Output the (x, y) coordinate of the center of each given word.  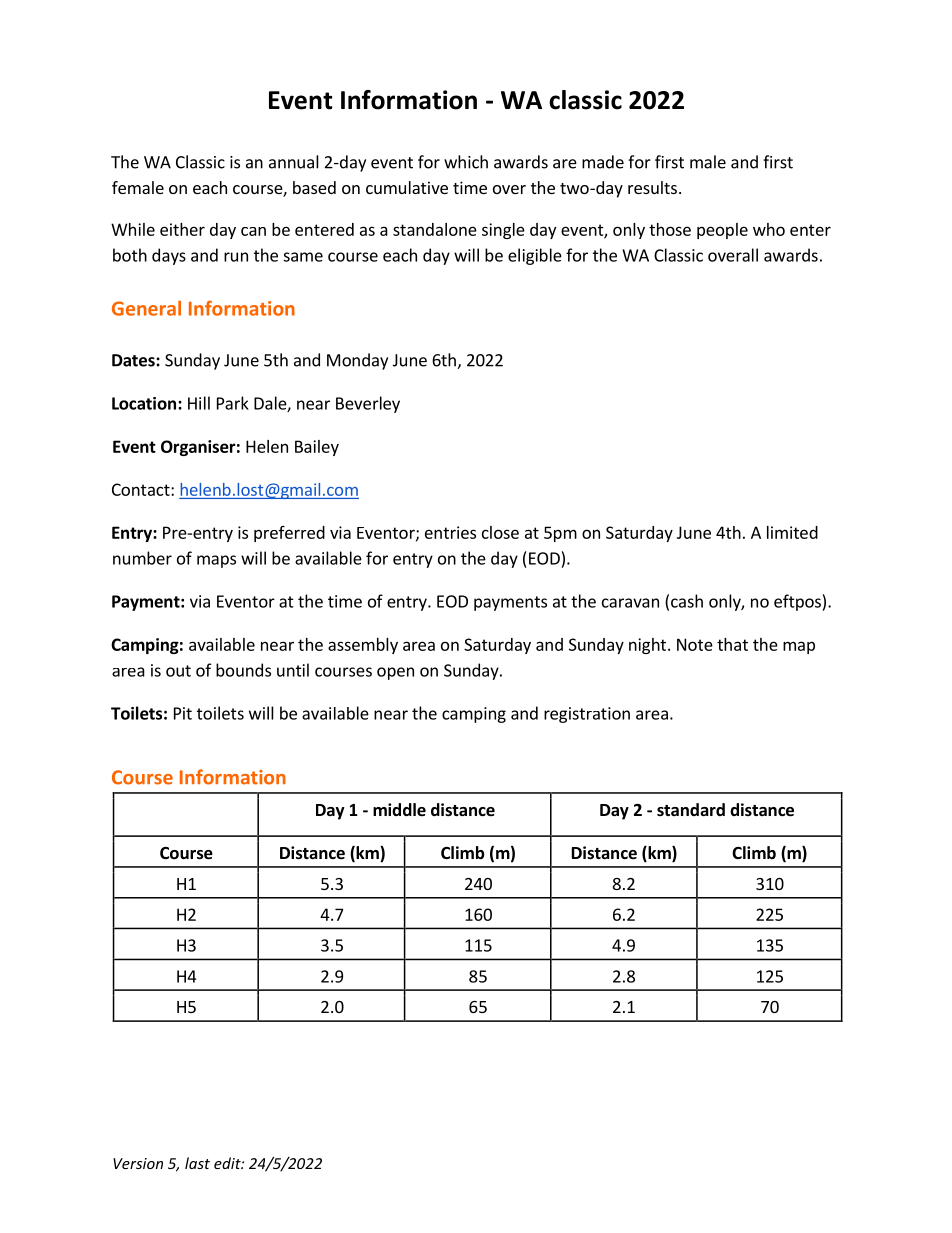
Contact (142, 489)
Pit (183, 713)
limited (792, 532)
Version (138, 1163)
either (182, 229)
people (722, 231)
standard (691, 809)
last (197, 1163)
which (466, 162)
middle (399, 810)
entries (450, 532)
